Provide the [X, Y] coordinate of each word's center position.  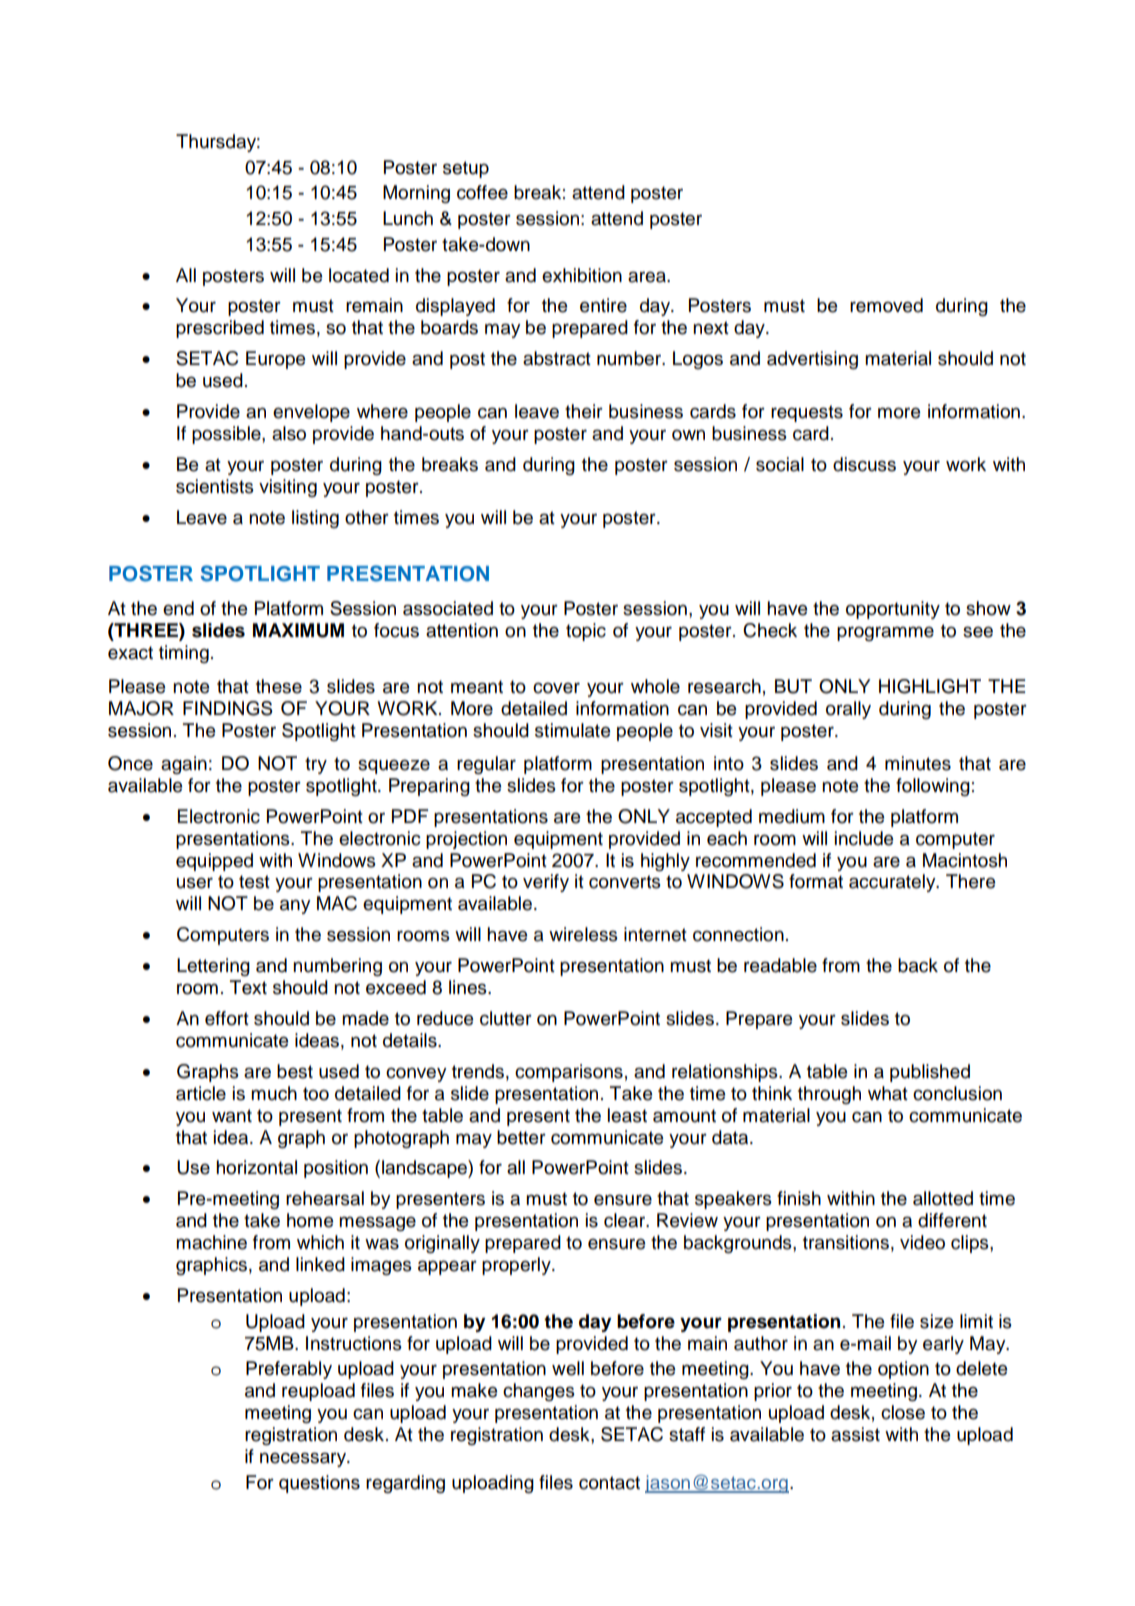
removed [886, 305]
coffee [482, 192]
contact [609, 1483]
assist [855, 1434]
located [359, 275]
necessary [304, 1459]
